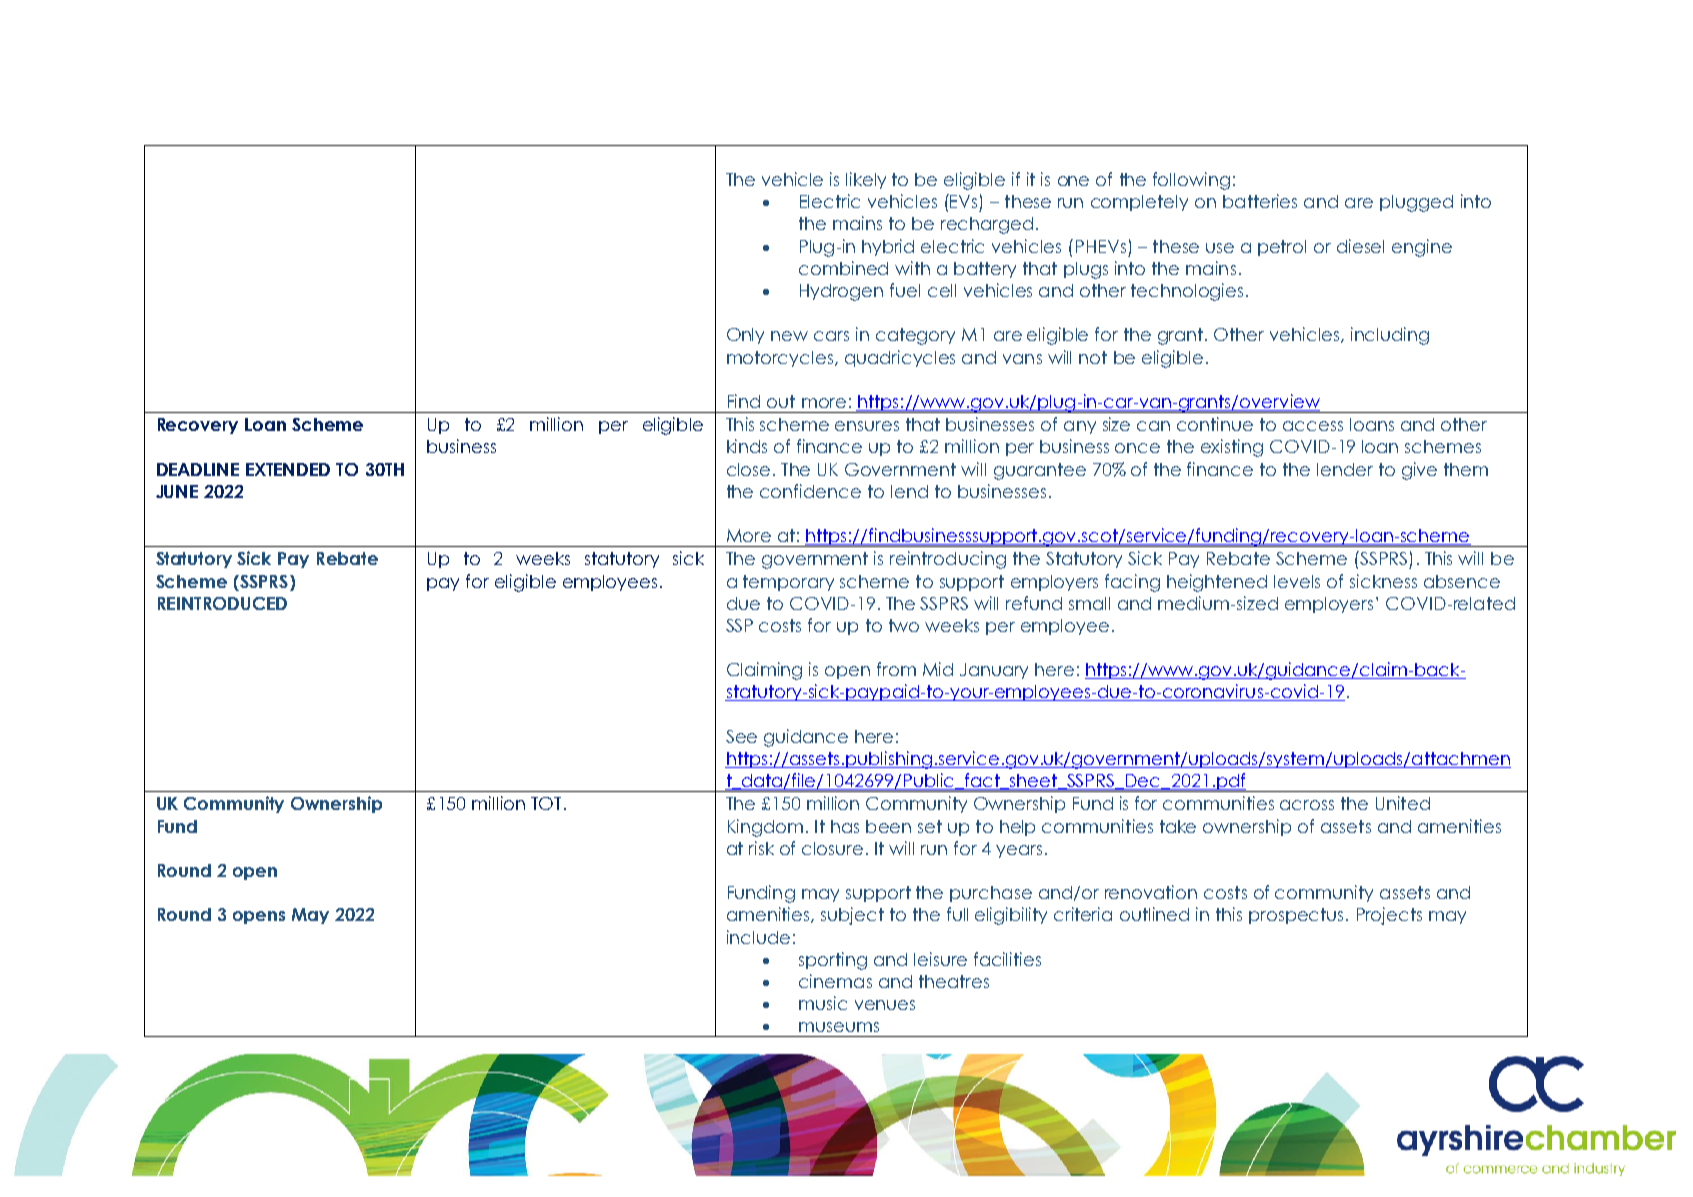  I want to click on hybrid, so click(888, 247).
